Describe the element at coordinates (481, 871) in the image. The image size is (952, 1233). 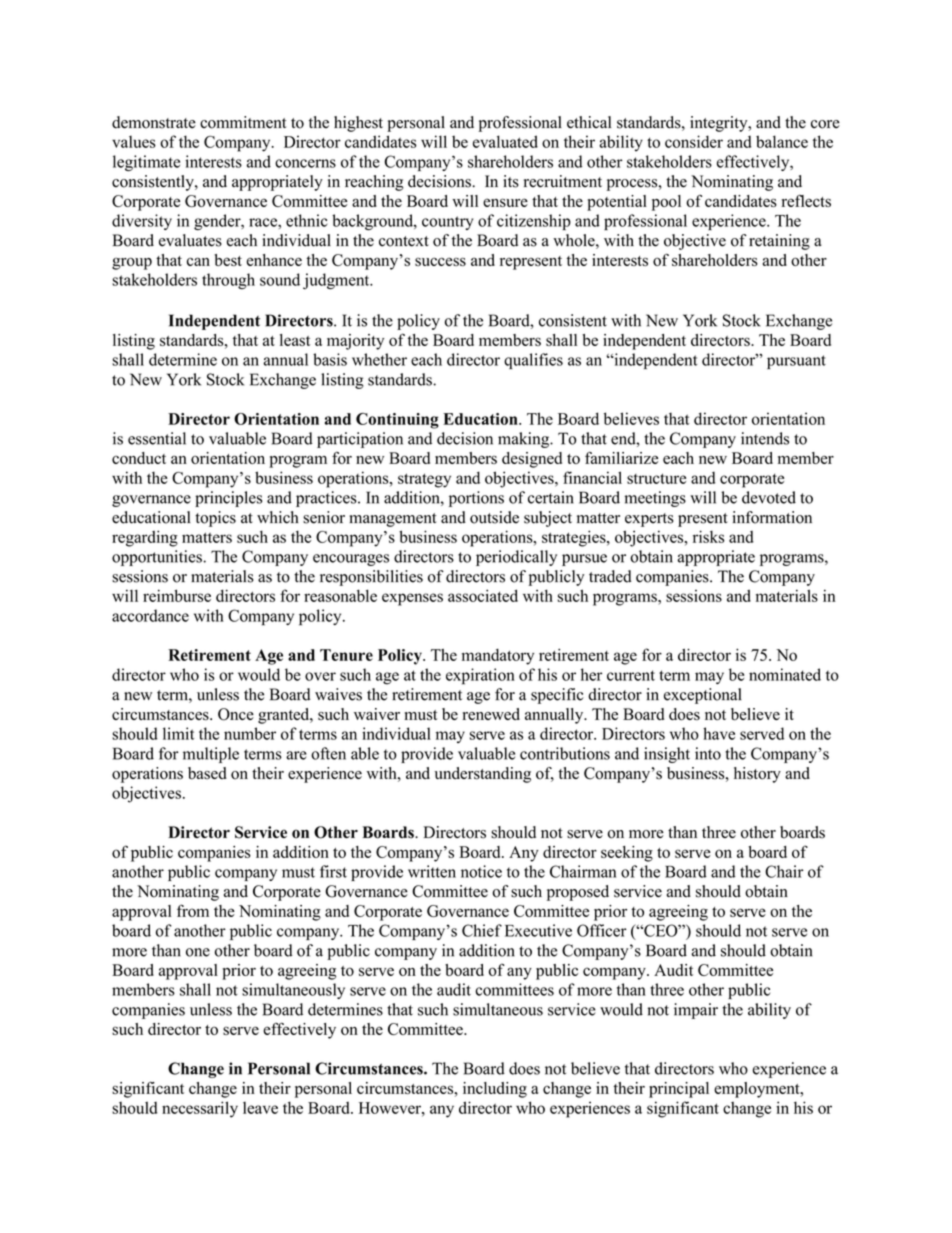
I see `notice` at that location.
